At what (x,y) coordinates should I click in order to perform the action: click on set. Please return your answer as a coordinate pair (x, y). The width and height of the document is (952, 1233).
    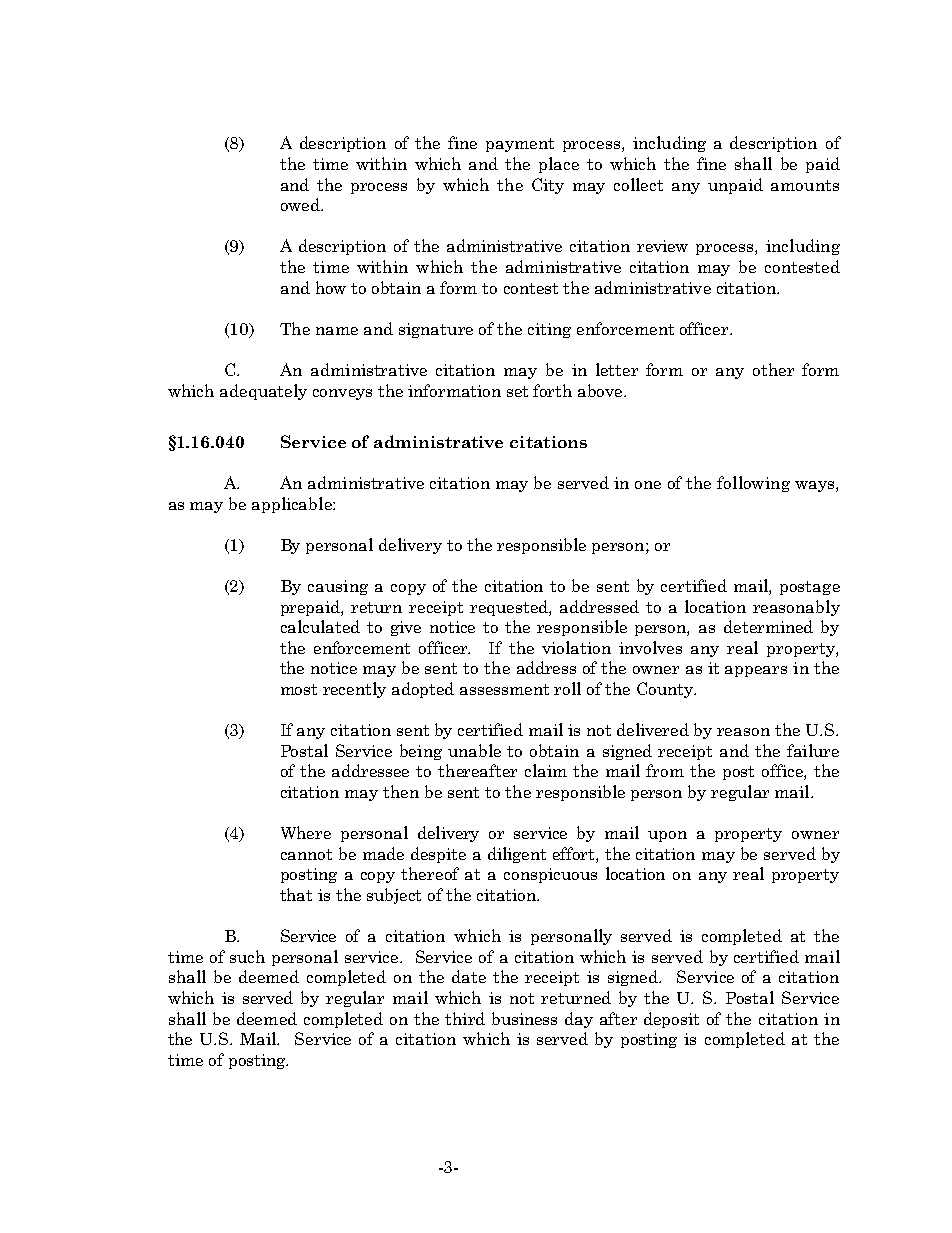
    Looking at the image, I should click on (517, 391).
